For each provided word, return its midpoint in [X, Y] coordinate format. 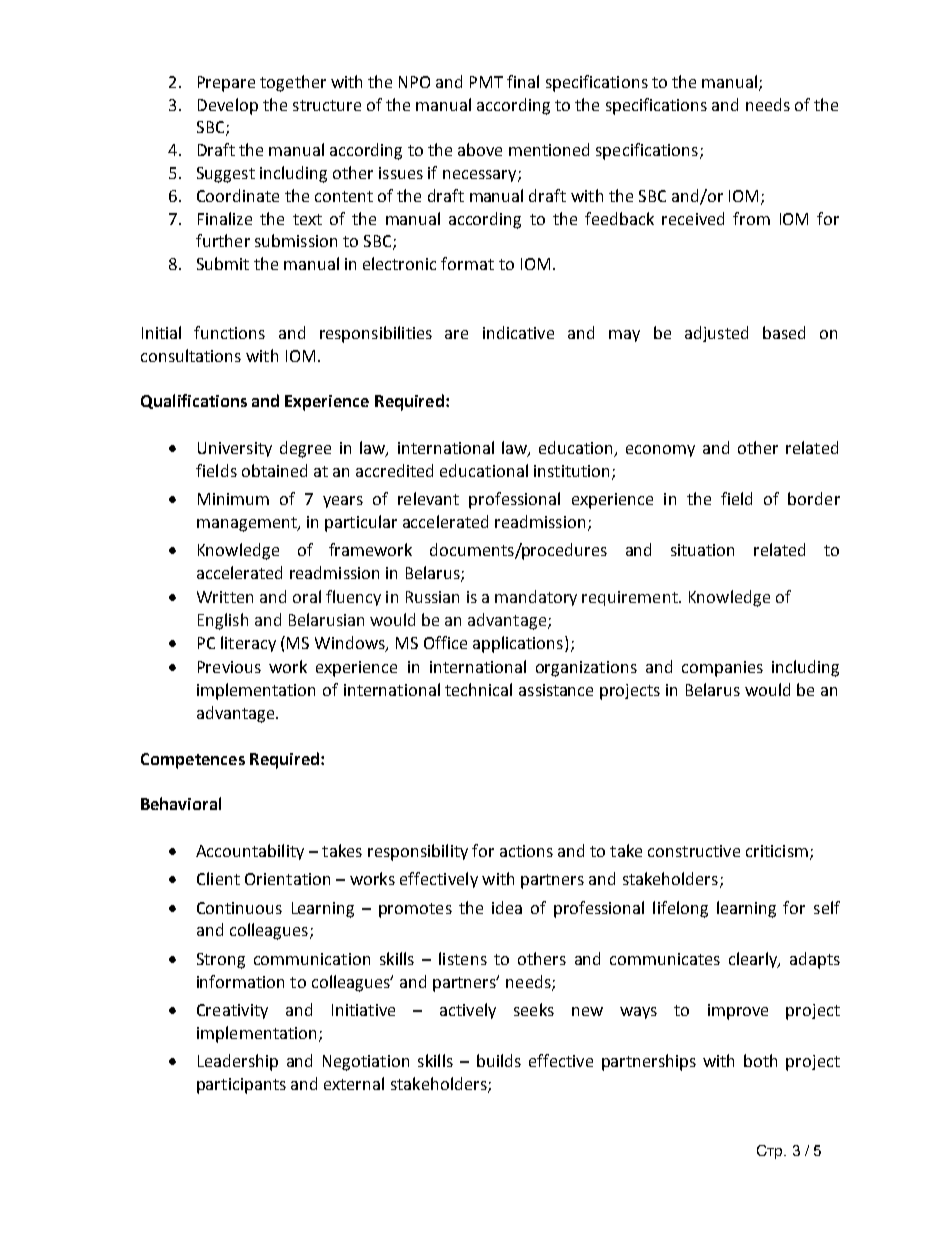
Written [225, 597]
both [760, 1060]
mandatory [536, 598]
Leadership [238, 1062]
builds [499, 1060]
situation [702, 550]
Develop [228, 106]
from [751, 218]
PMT [486, 82]
